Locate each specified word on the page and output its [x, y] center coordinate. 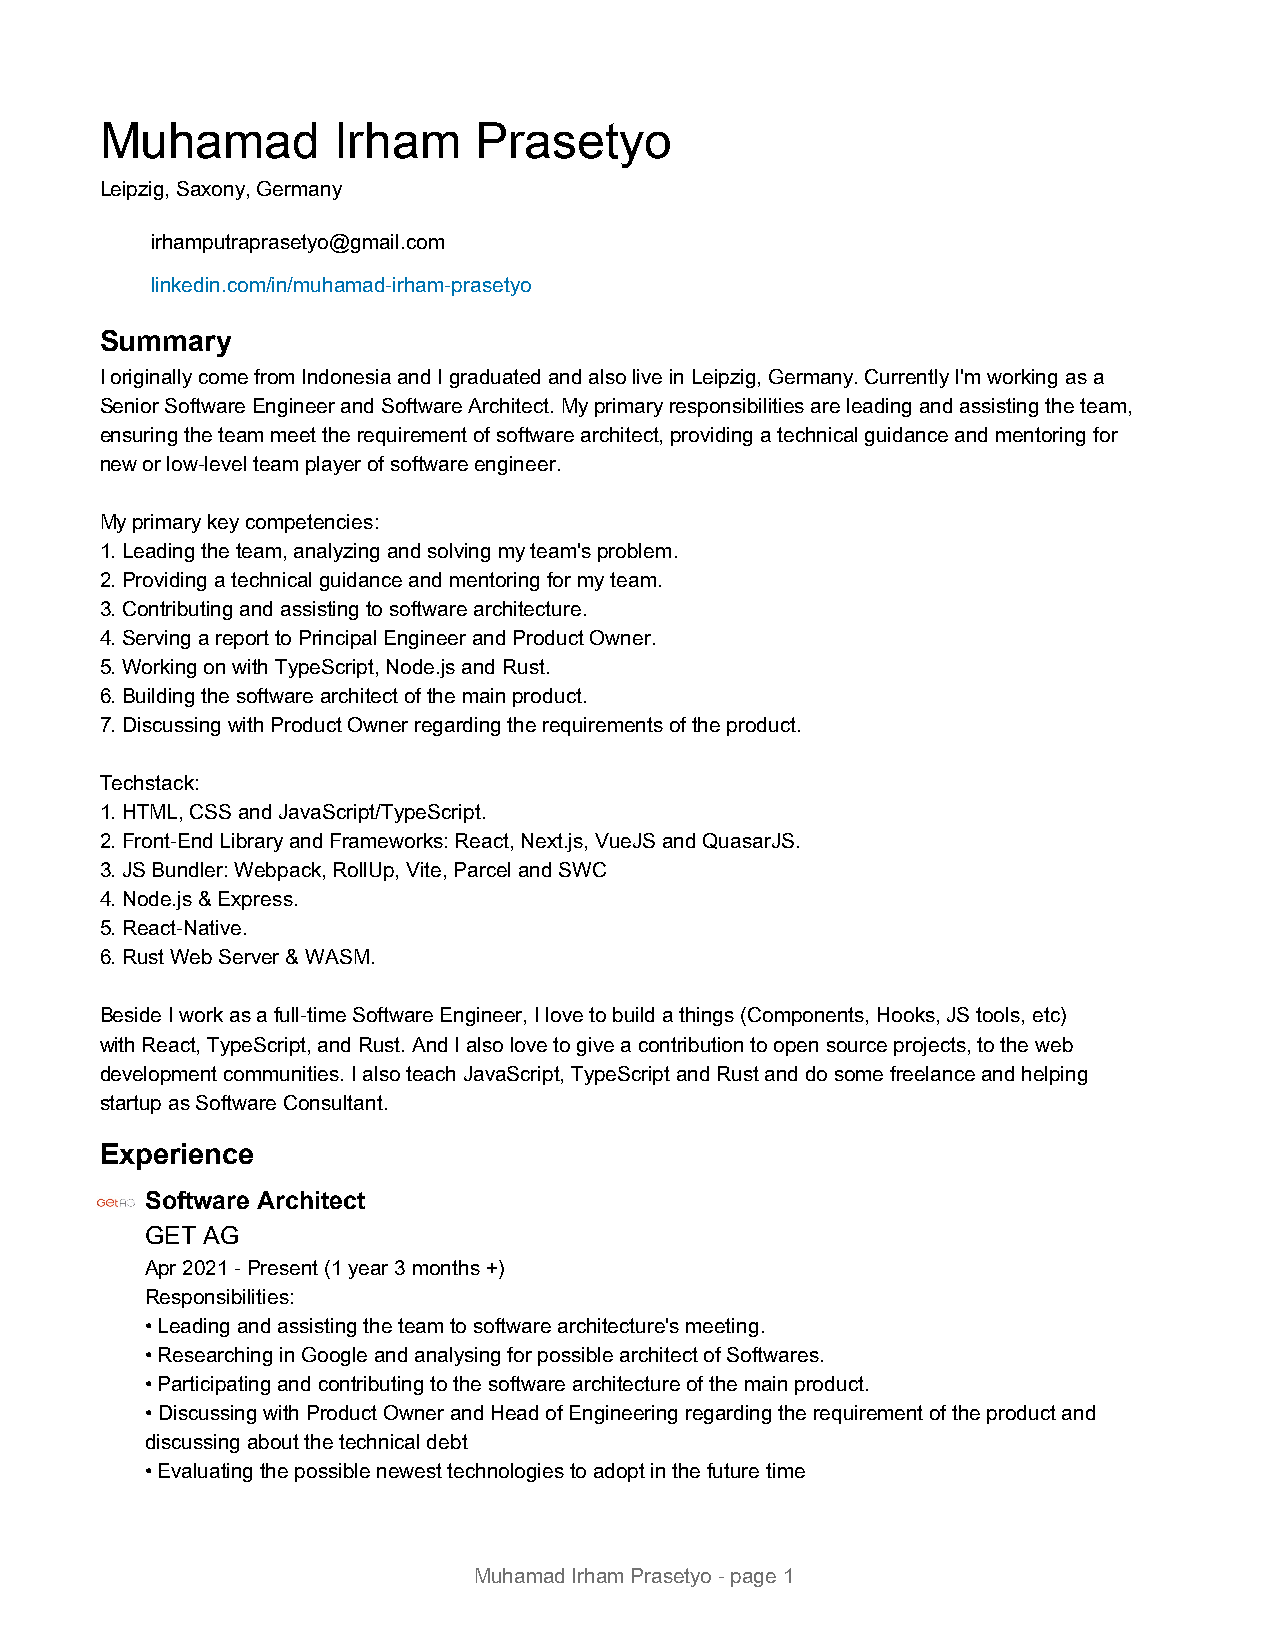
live [647, 376]
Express [256, 900]
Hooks [906, 1014]
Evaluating [205, 1472]
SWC [582, 869]
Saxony [212, 190]
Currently [907, 378]
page [753, 1579]
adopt [619, 1472]
